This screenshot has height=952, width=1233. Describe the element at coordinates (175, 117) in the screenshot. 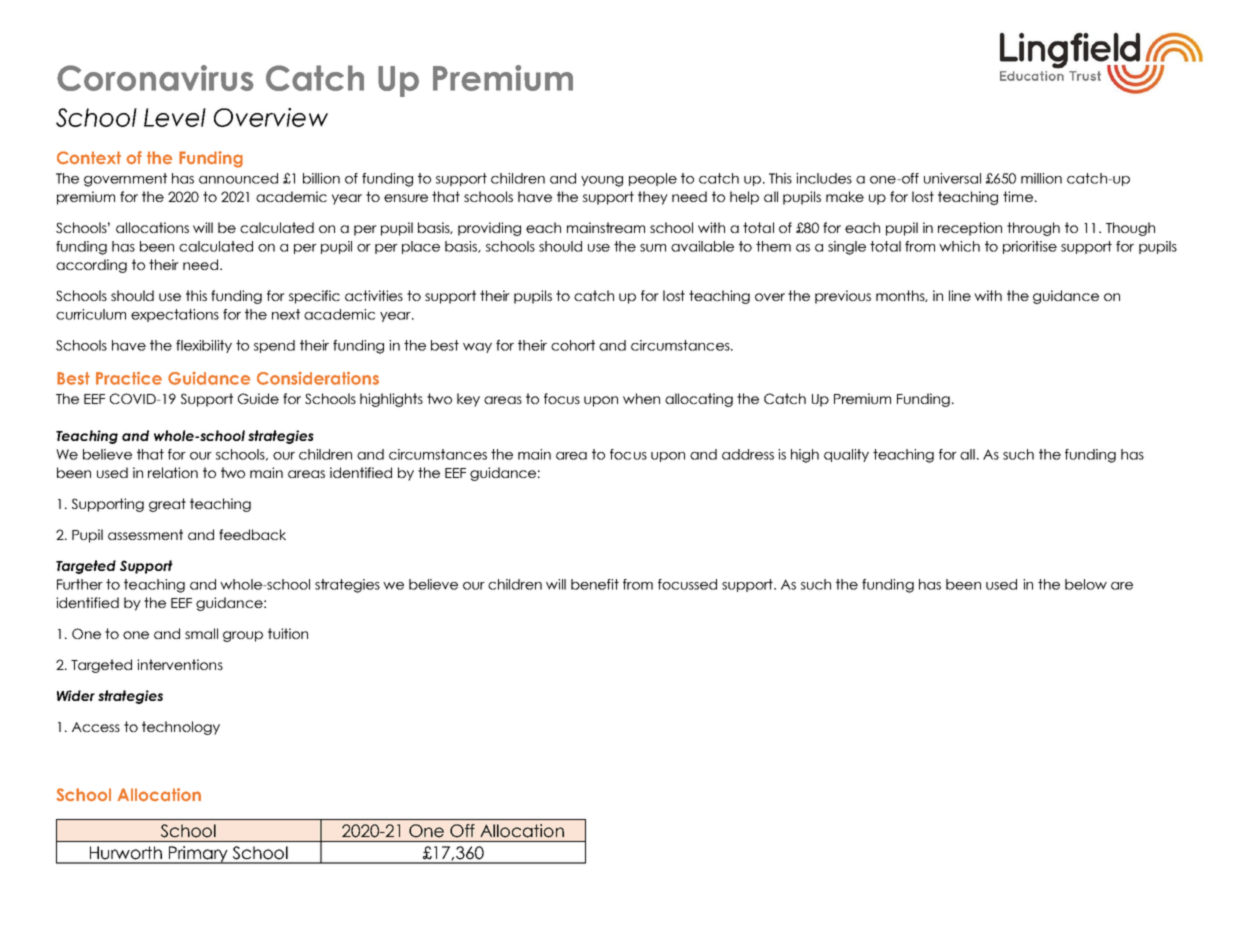

I see `Level` at that location.
